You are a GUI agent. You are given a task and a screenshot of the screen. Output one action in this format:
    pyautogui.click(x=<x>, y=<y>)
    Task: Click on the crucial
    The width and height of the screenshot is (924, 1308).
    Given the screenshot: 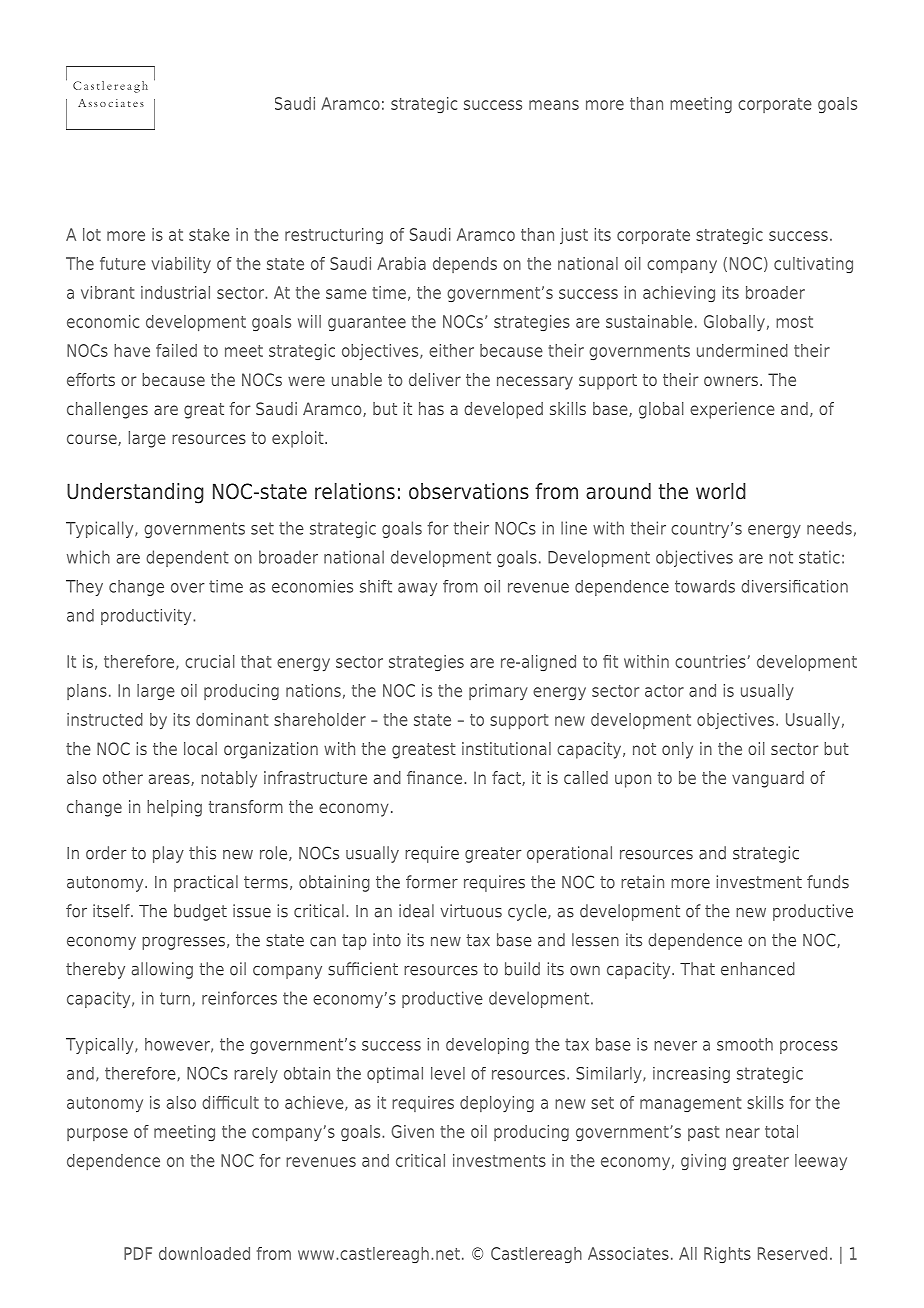 What is the action you would take?
    pyautogui.click(x=210, y=661)
